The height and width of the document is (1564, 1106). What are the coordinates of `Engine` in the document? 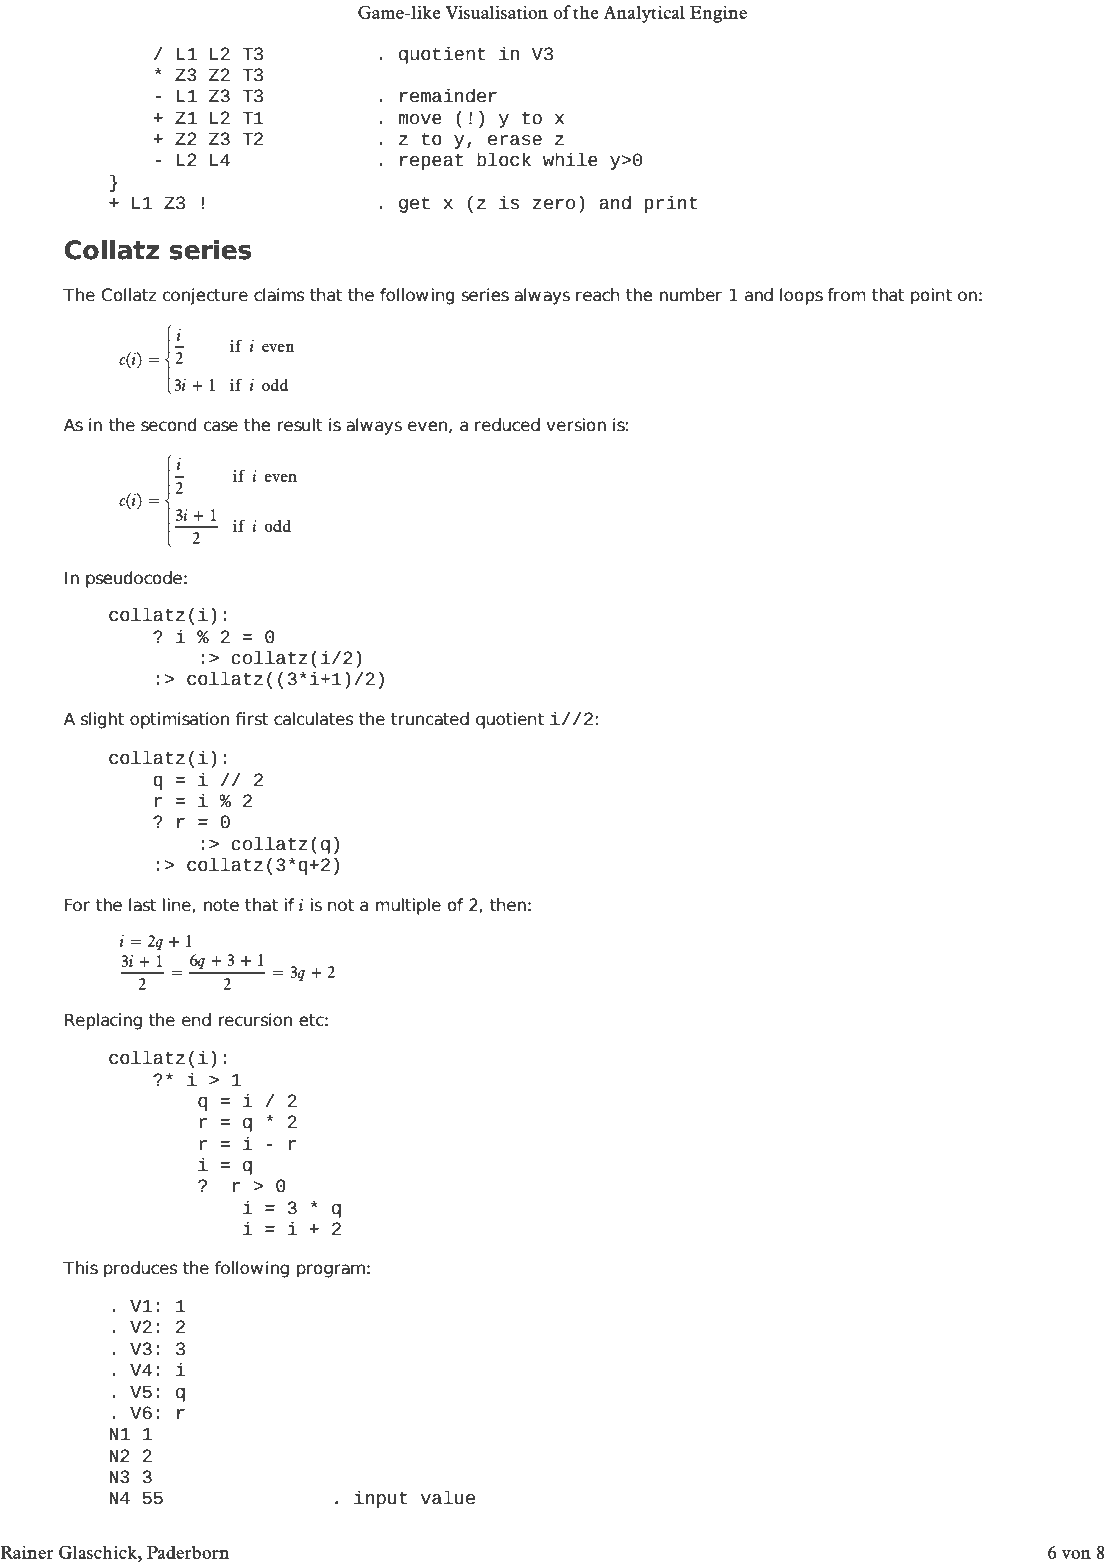 It's located at (718, 14).
